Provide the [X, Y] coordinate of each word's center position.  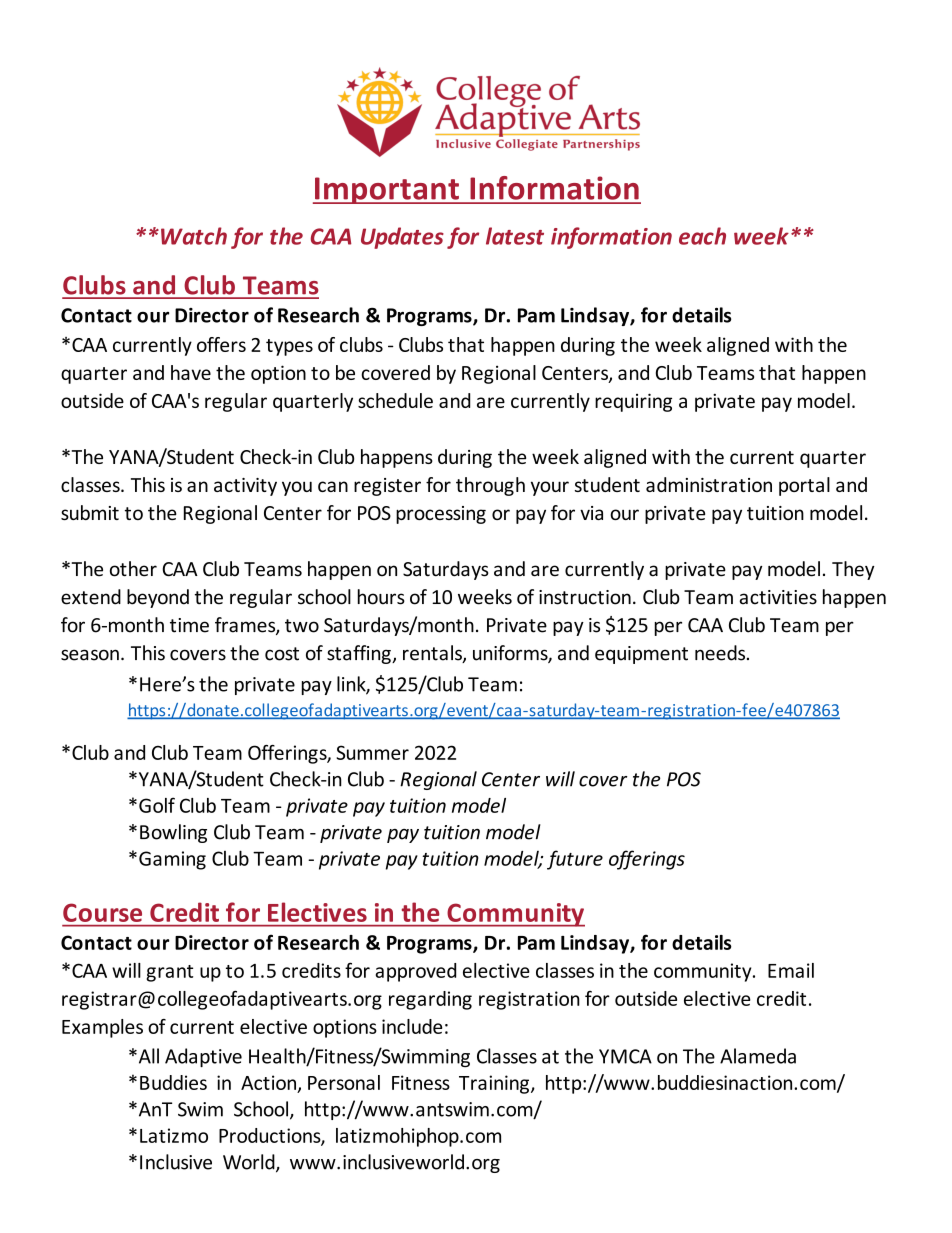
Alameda [758, 1056]
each [702, 236]
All [147, 1056]
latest [515, 236]
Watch [194, 236]
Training [495, 1084]
